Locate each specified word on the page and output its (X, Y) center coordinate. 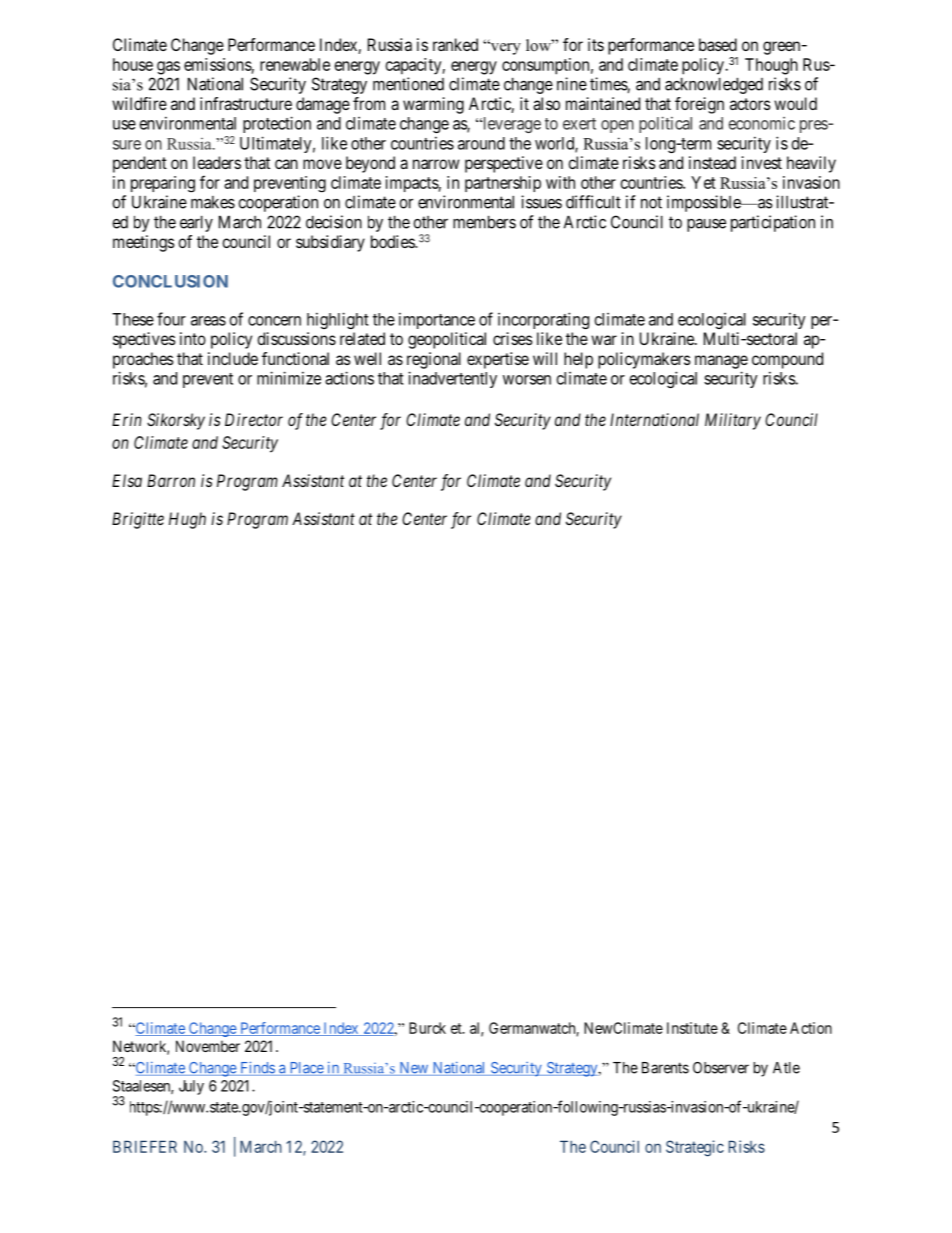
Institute (692, 1028)
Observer (721, 1068)
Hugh (187, 520)
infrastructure (246, 103)
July (191, 1087)
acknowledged (714, 85)
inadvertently (452, 379)
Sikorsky (176, 421)
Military (733, 421)
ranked (455, 44)
